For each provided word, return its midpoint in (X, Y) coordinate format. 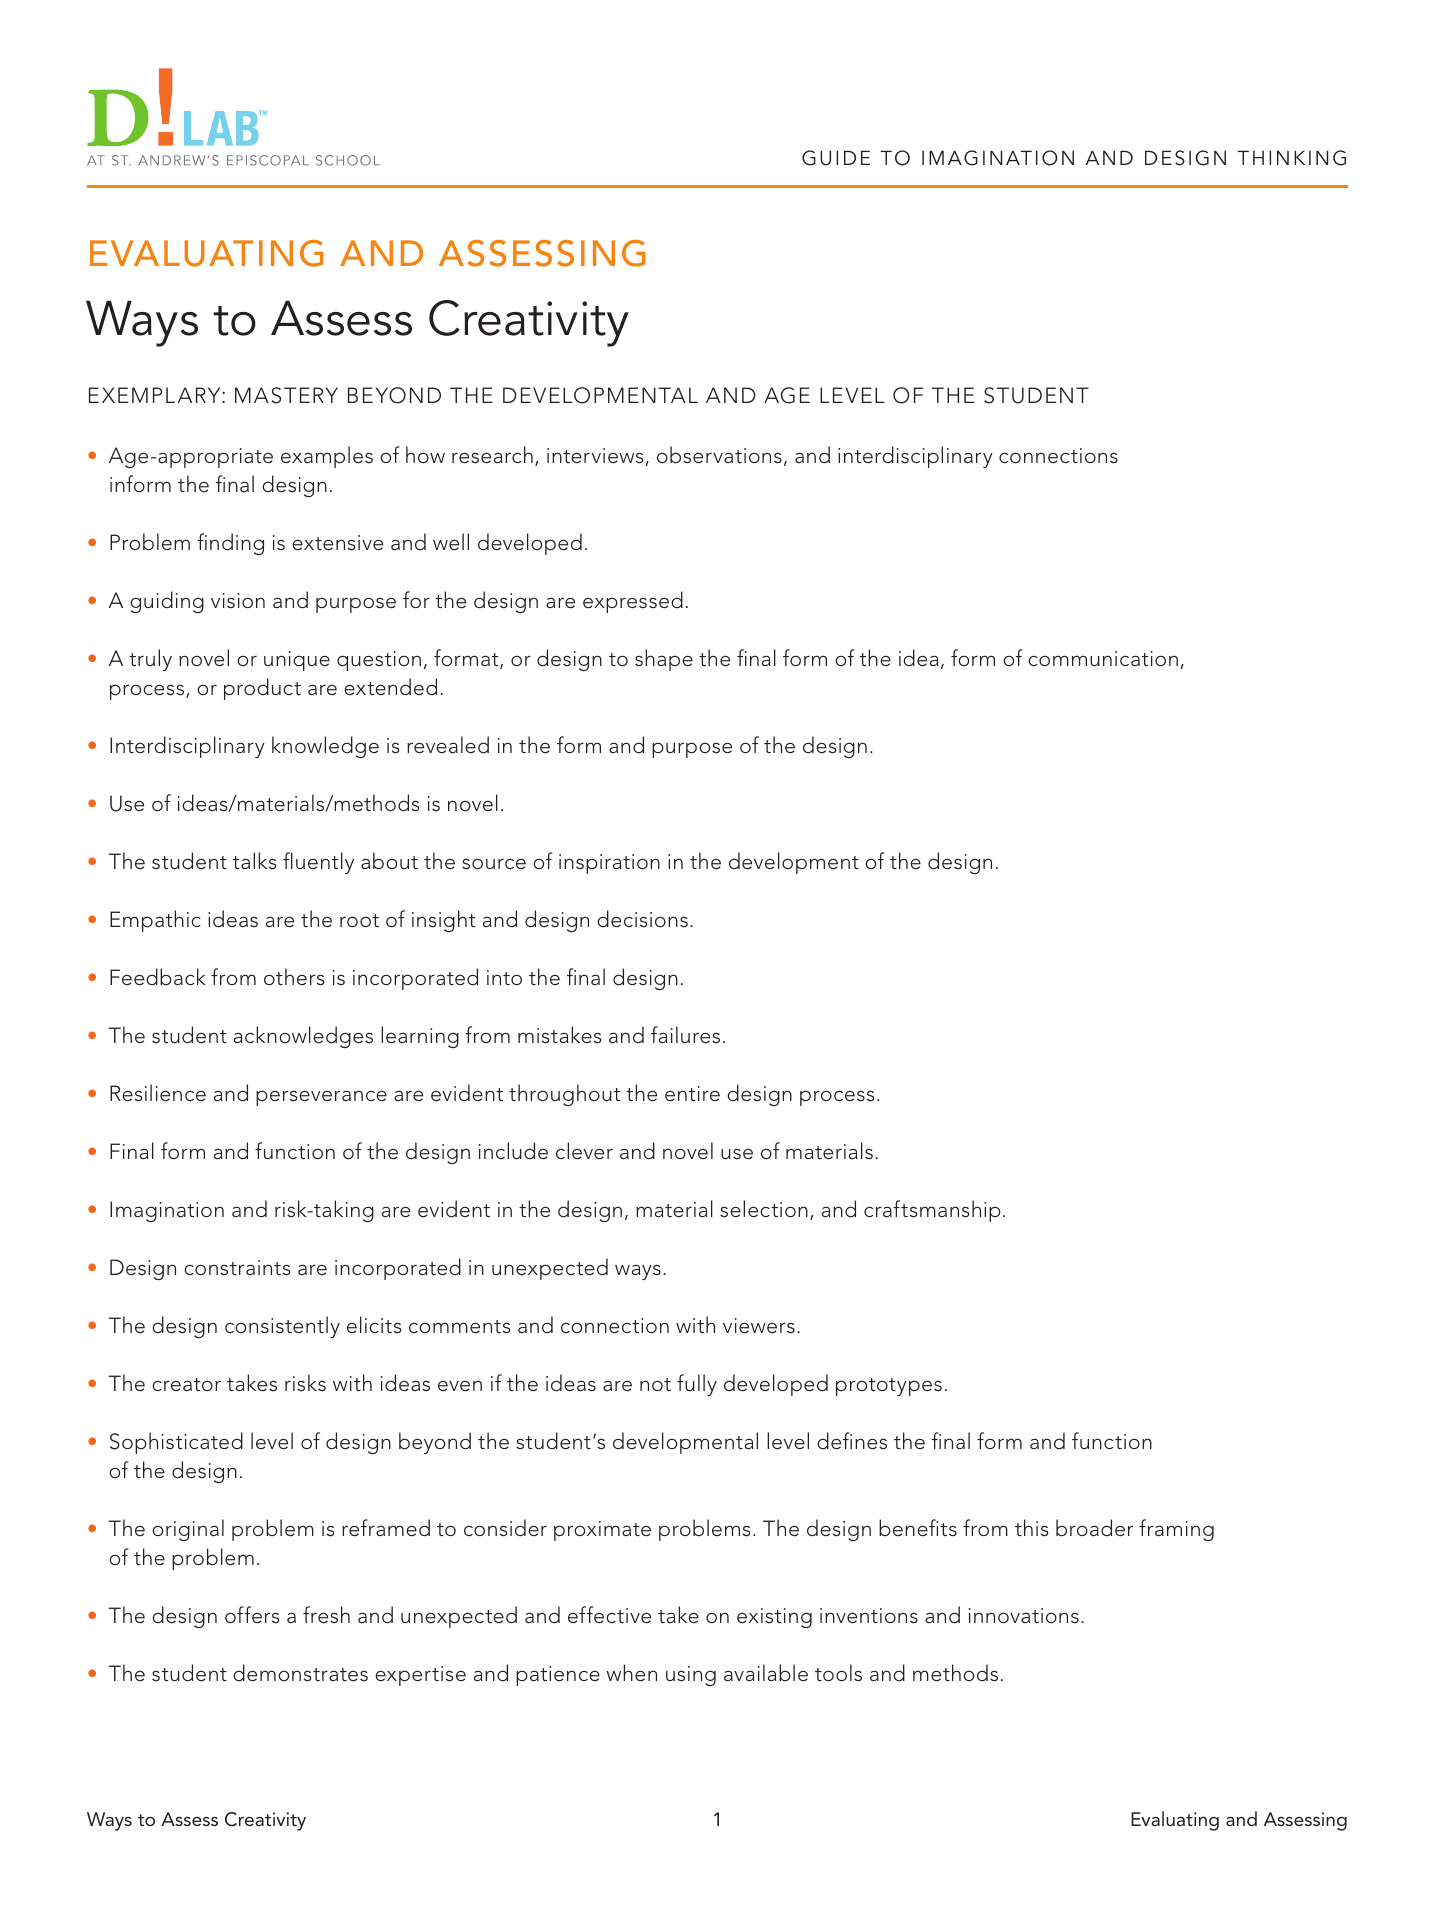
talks (254, 861)
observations (719, 455)
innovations (1024, 1616)
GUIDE (836, 158)
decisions (642, 919)
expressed (633, 602)
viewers (759, 1326)
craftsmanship (932, 1211)
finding (230, 544)
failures (685, 1035)
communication (1103, 659)
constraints (237, 1268)
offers (252, 1615)
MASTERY (286, 395)
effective (609, 1615)
